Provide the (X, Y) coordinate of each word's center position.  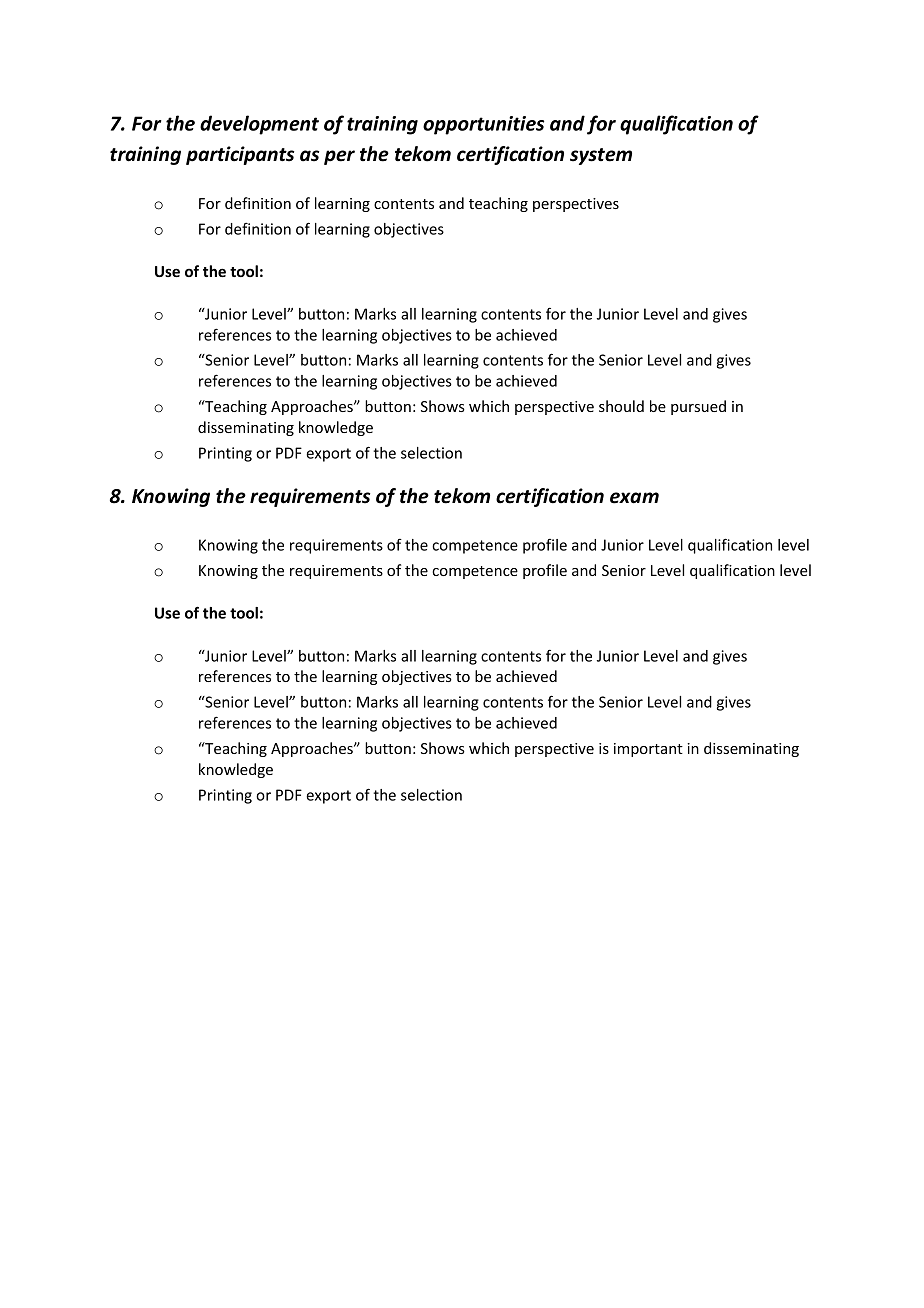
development (259, 125)
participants (240, 155)
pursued (698, 407)
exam (634, 498)
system (601, 156)
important (648, 750)
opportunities (483, 125)
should (621, 406)
